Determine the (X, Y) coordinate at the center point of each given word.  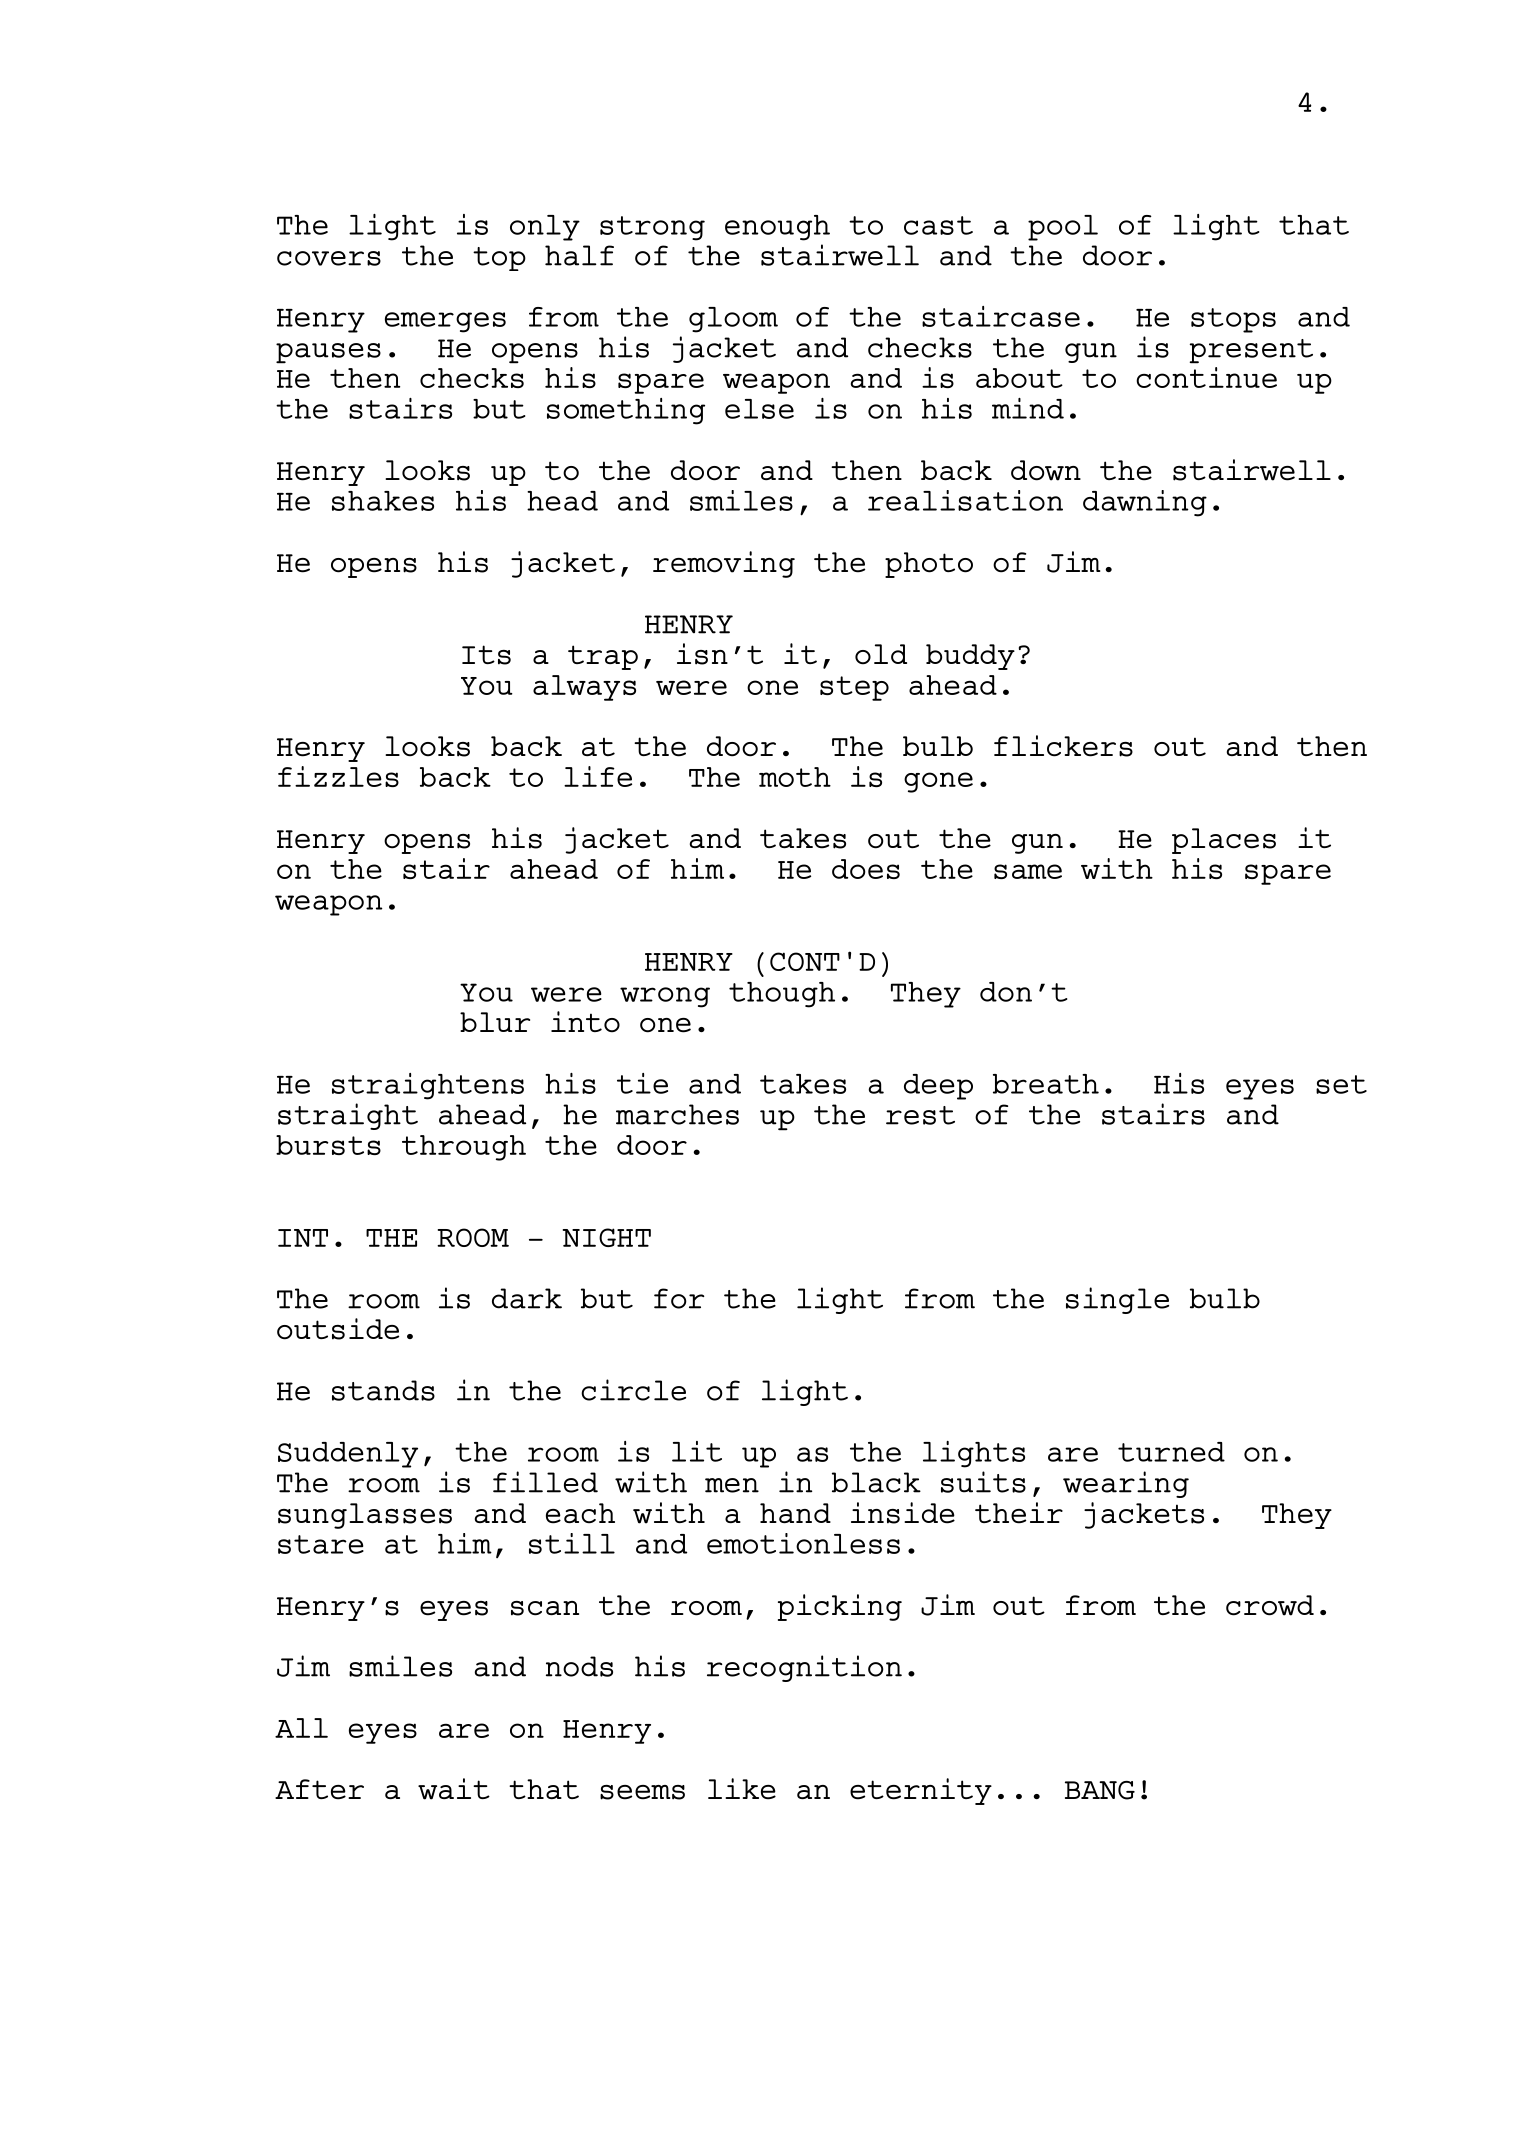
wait (454, 1789)
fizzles (338, 776)
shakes (383, 501)
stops (1233, 320)
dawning (1145, 503)
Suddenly (348, 1455)
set (1341, 1084)
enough (777, 228)
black (876, 1482)
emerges (445, 322)
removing (724, 564)
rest (920, 1115)
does (866, 869)
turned (1171, 1452)
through (464, 1148)
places (1224, 841)
